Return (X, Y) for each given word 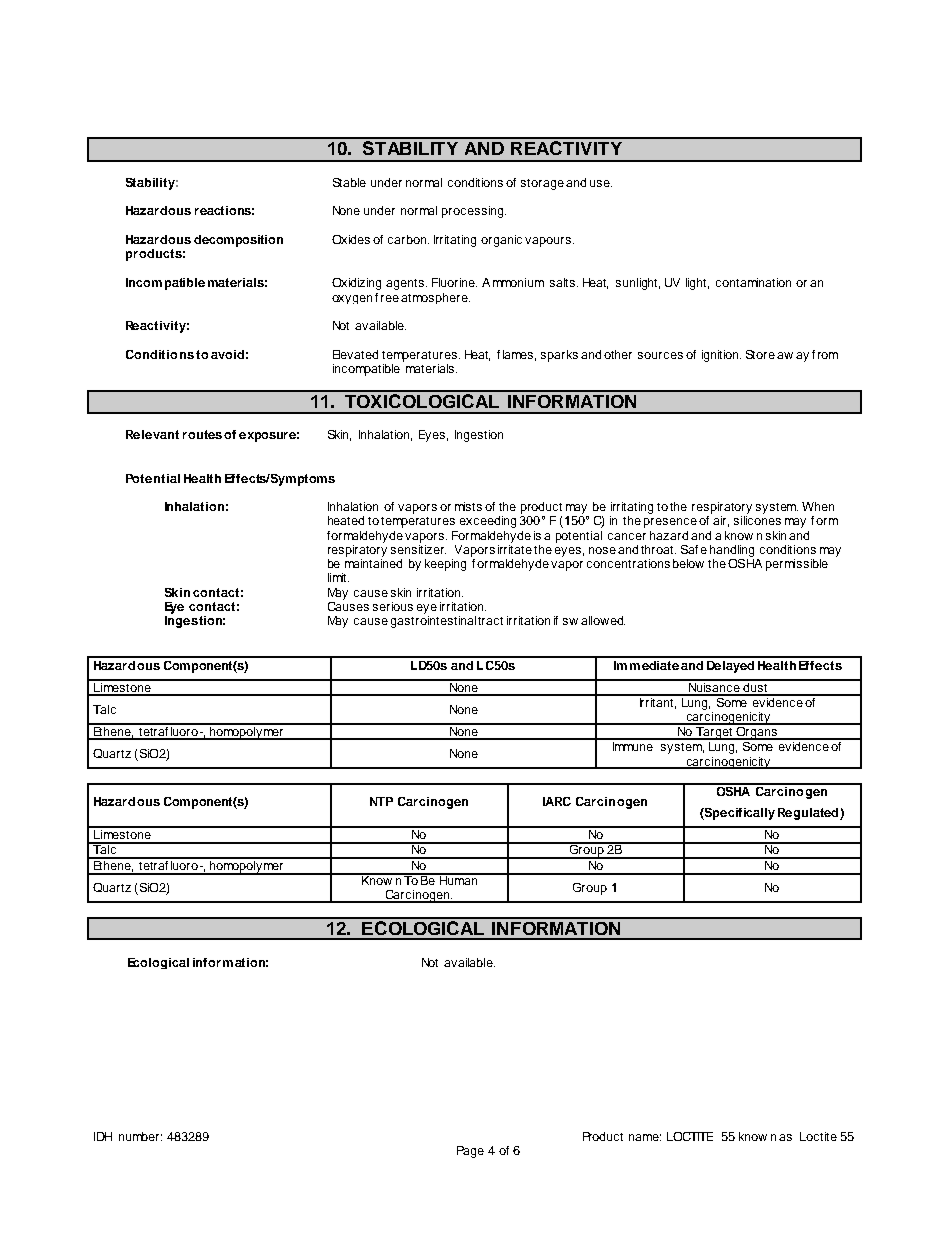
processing (474, 212)
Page (470, 1152)
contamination (753, 282)
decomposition (238, 241)
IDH (103, 1136)
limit (338, 577)
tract (490, 621)
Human (458, 879)
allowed (603, 620)
